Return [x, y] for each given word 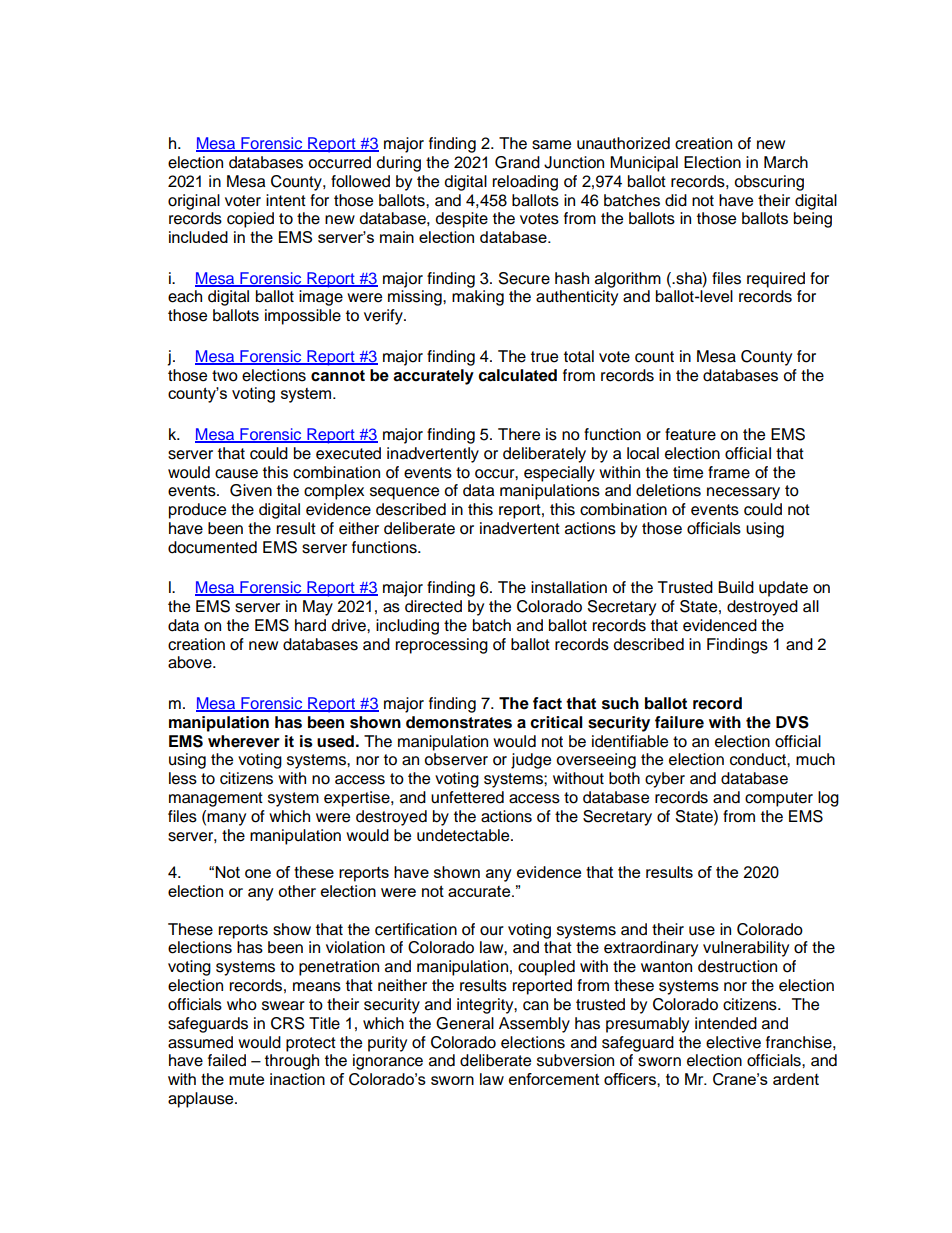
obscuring [769, 183]
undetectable [464, 835]
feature [690, 434]
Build [736, 587]
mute [246, 1079]
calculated [517, 375]
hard [310, 625]
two [225, 376]
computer [779, 799]
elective [733, 1042]
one [258, 873]
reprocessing [441, 646]
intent [286, 200]
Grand [517, 162]
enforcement [554, 1079]
